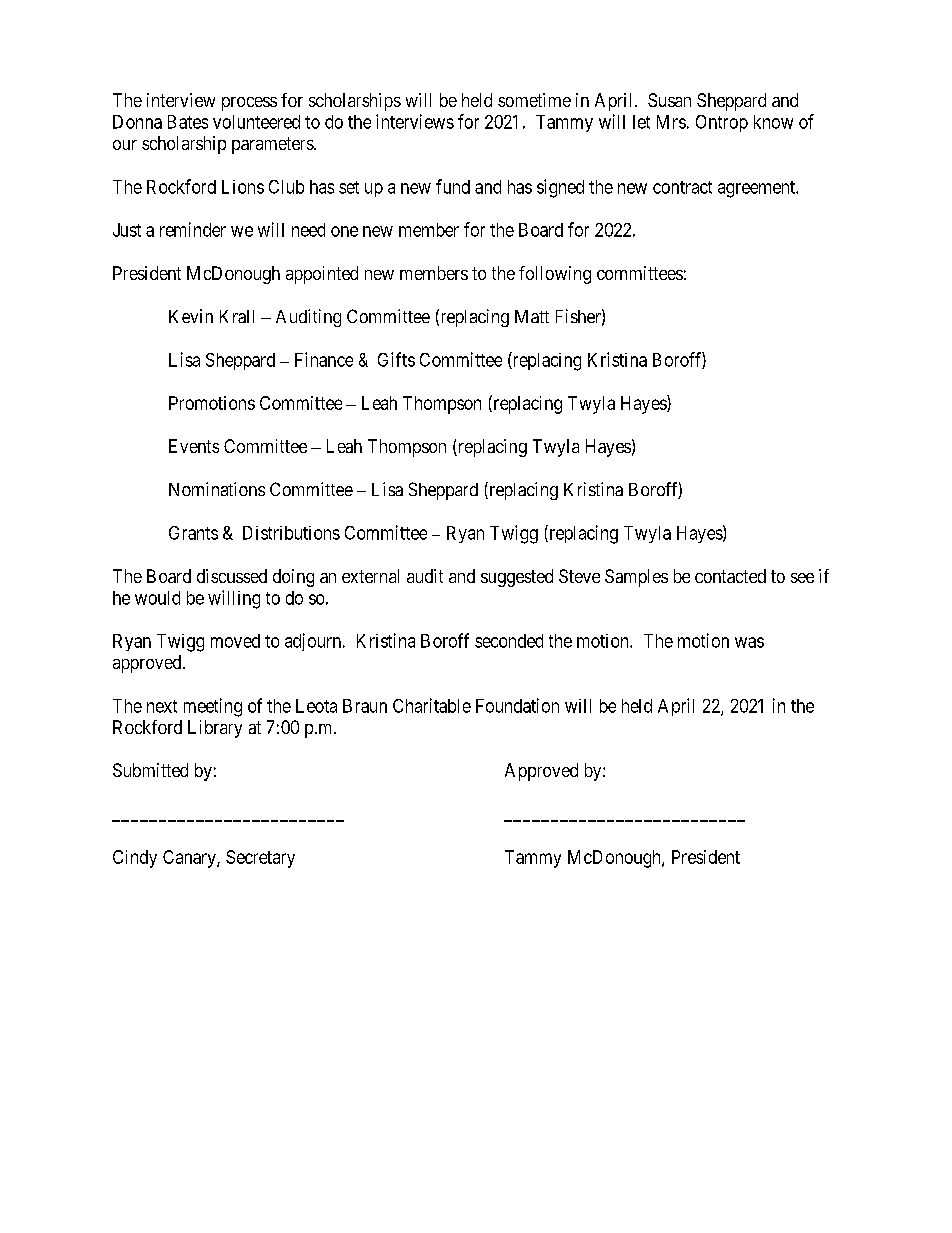  Describe the element at coordinates (190, 859) in the screenshot. I see `Canary` at that location.
